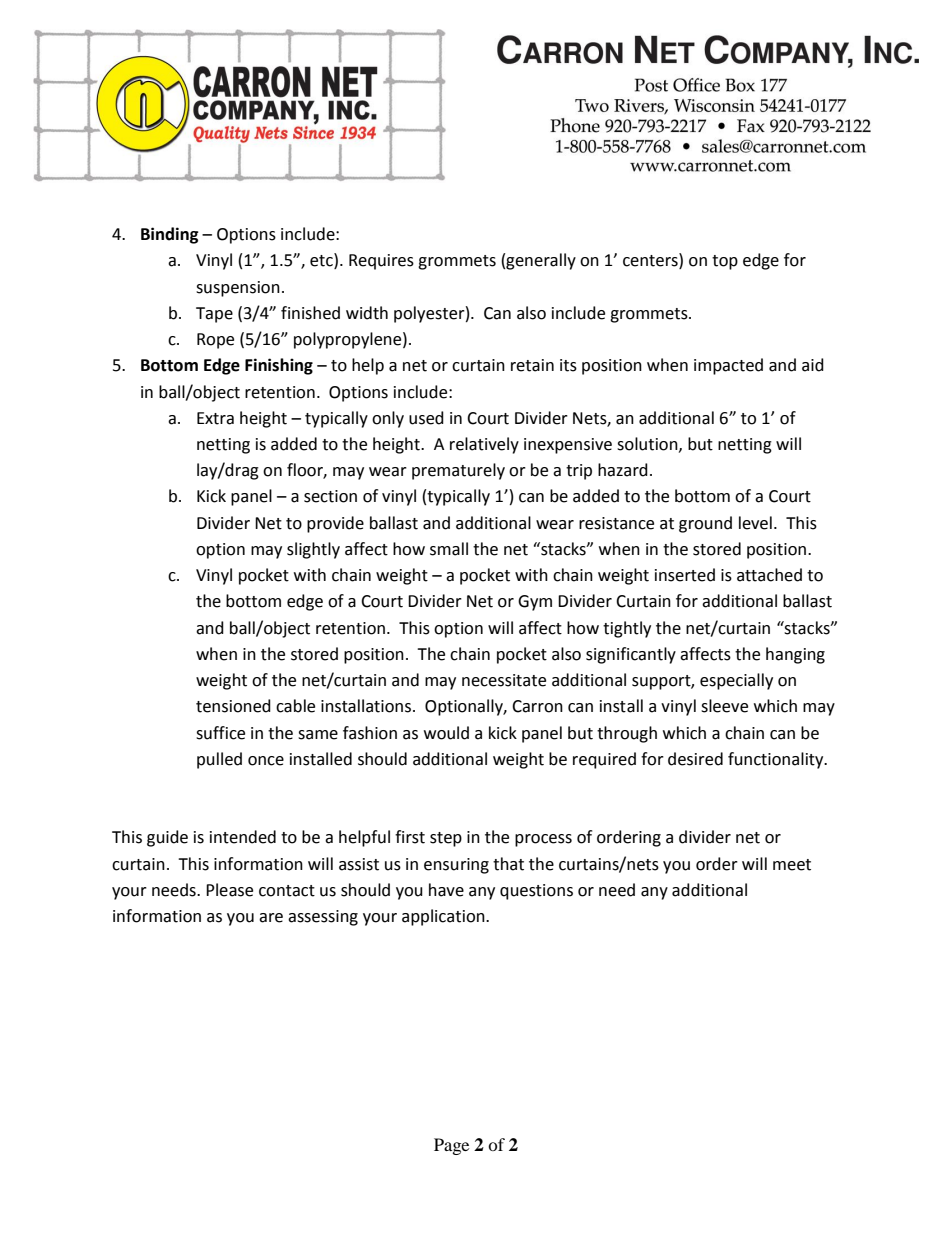 The height and width of the image is (1233, 952). I want to click on tensioned, so click(233, 706).
